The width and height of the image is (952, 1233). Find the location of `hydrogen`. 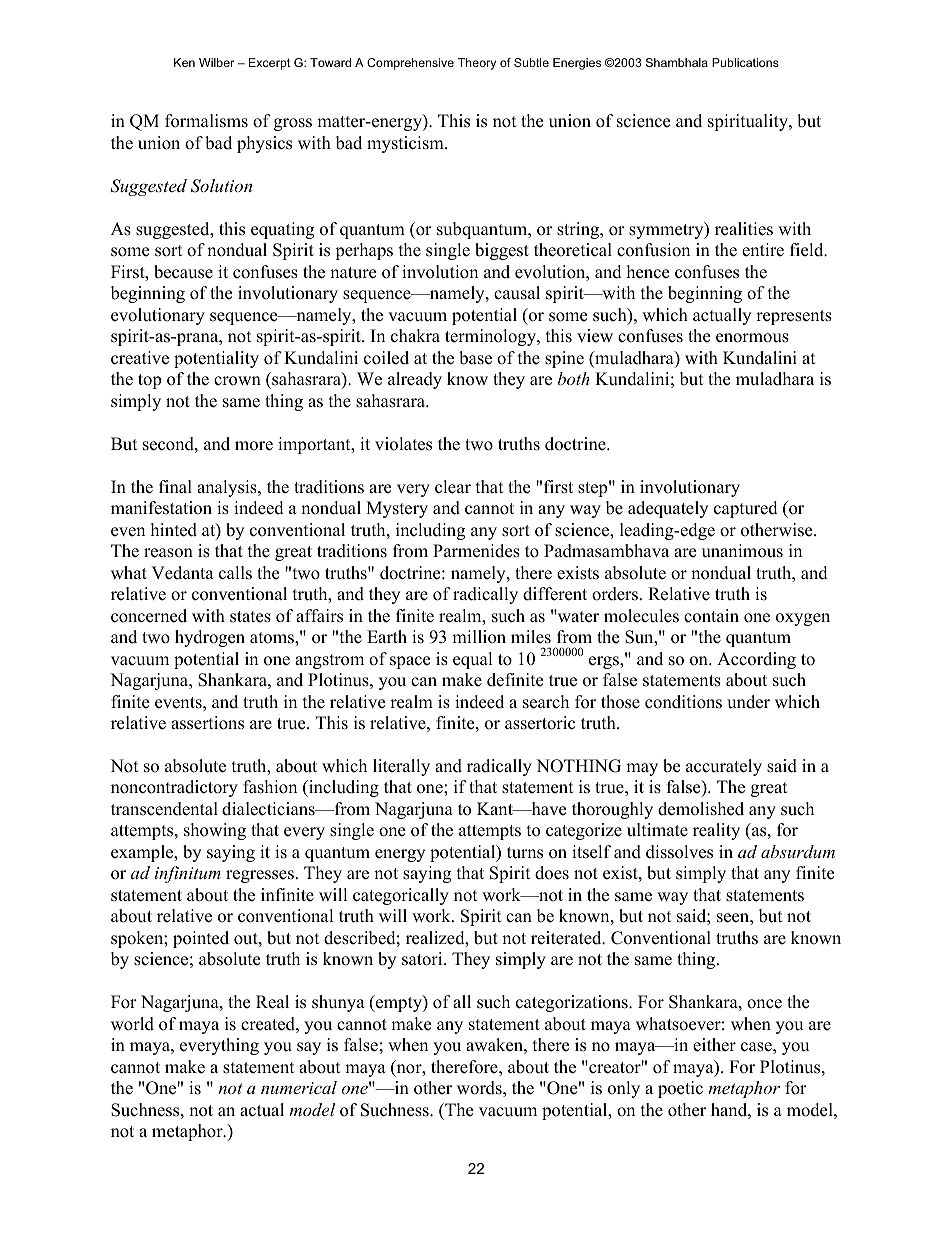

hydrogen is located at coordinates (210, 638).
